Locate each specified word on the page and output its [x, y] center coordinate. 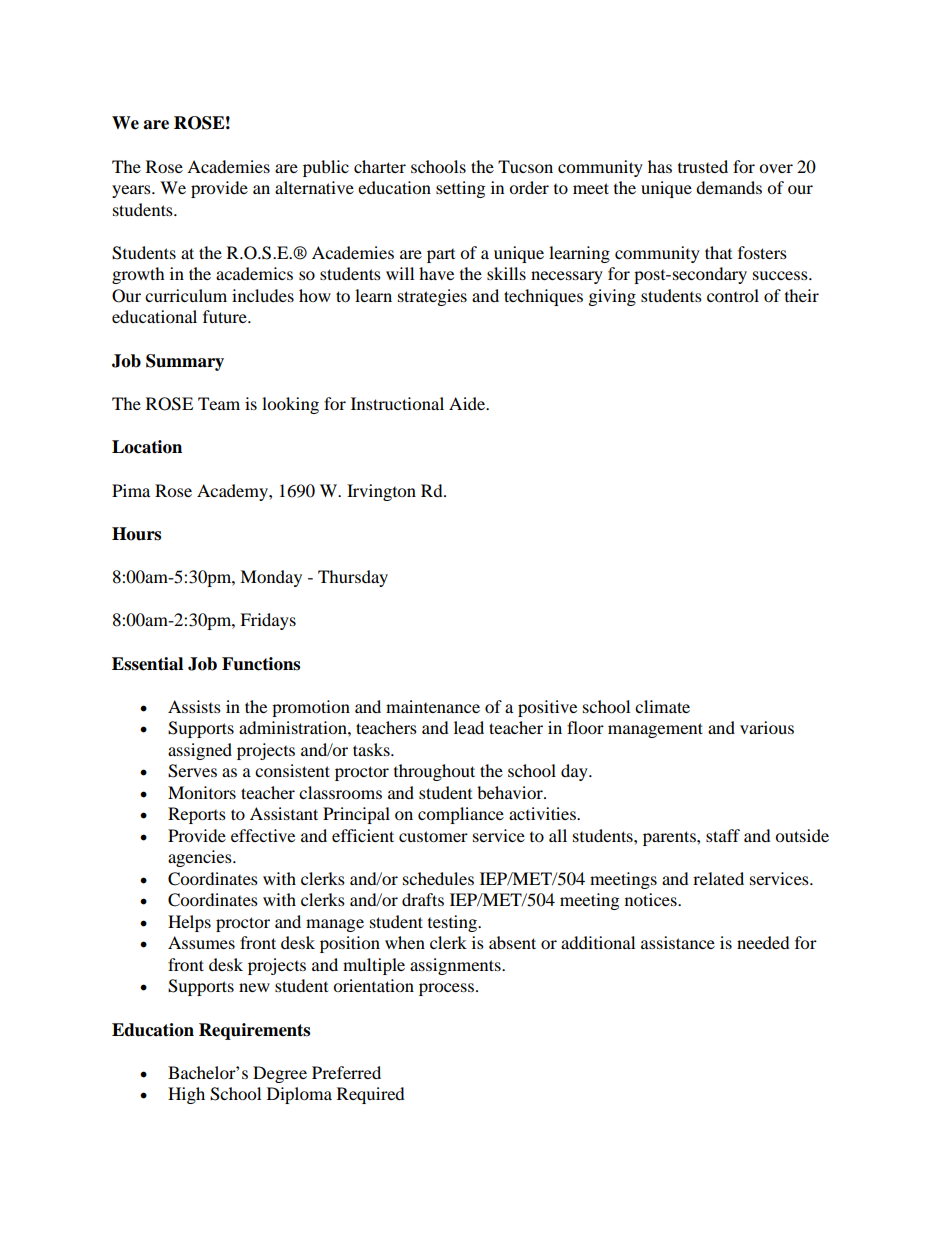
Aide [468, 403]
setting [460, 189]
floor [585, 727]
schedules [438, 878]
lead [469, 727]
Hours [136, 534]
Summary [185, 362]
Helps [189, 923]
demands [729, 187]
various [767, 727]
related [718, 878]
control [733, 295]
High [186, 1095]
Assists [194, 706]
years [132, 191]
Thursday [353, 578]
